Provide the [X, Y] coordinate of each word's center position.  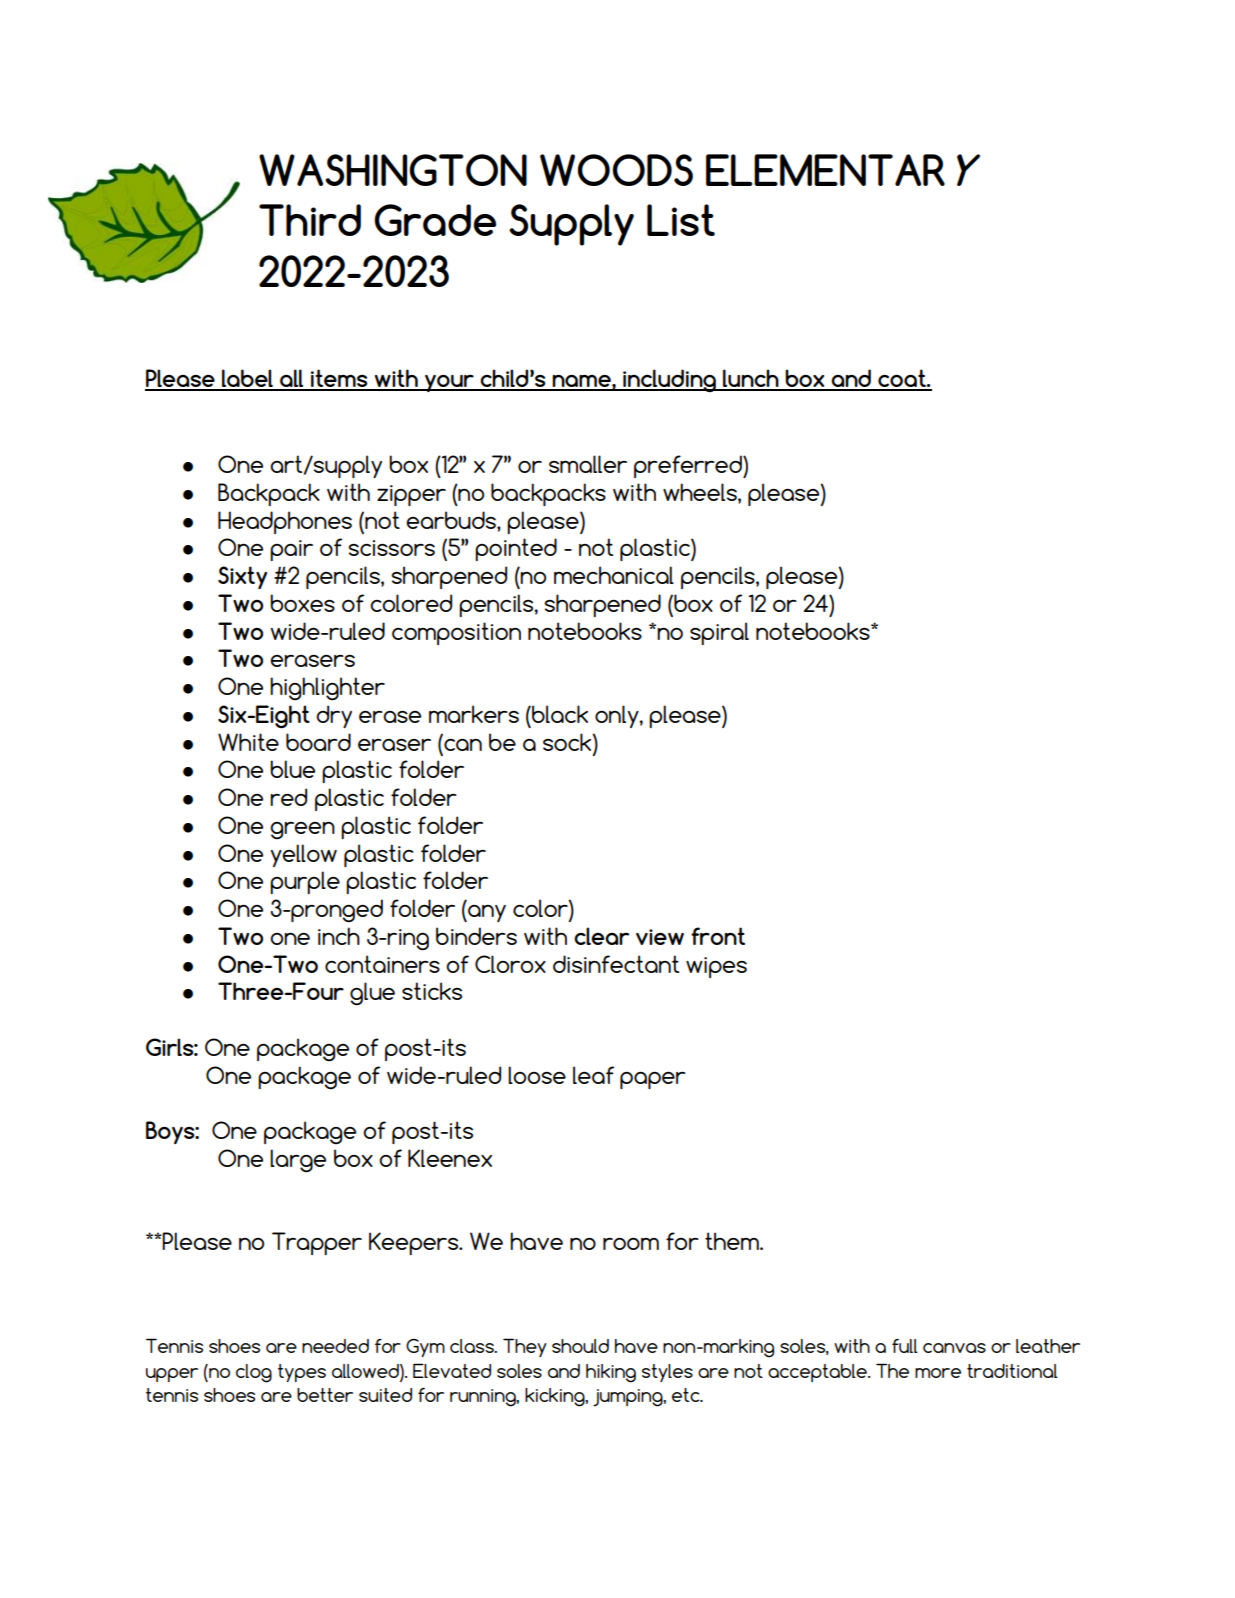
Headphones [285, 522]
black [559, 714]
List [681, 220]
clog [254, 1373]
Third [310, 220]
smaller [588, 464]
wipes [716, 967]
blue [292, 769]
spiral [719, 633]
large [298, 1161]
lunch [751, 379]
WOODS [616, 170]
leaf [593, 1075]
